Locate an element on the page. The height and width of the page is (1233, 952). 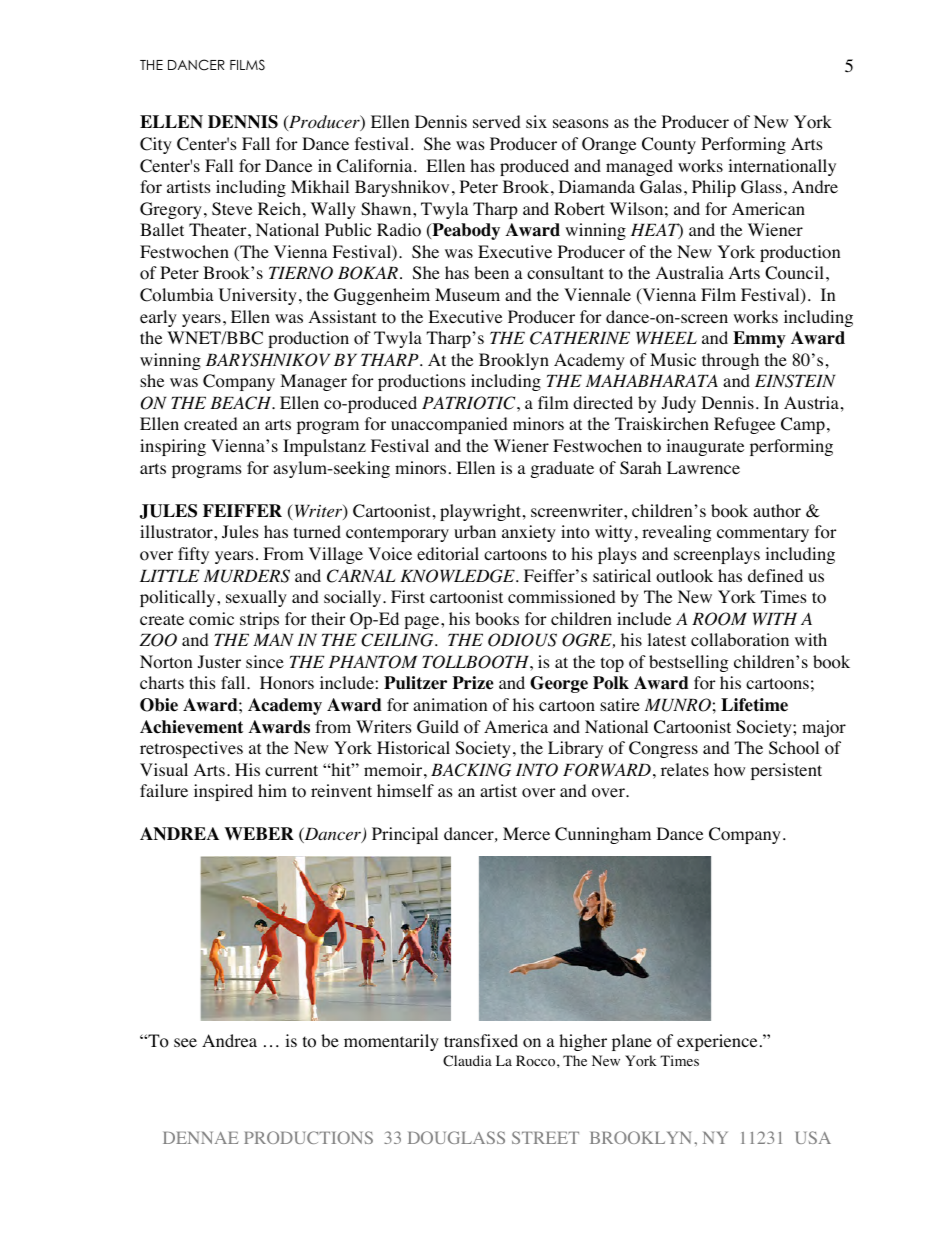
Steve is located at coordinates (232, 209).
